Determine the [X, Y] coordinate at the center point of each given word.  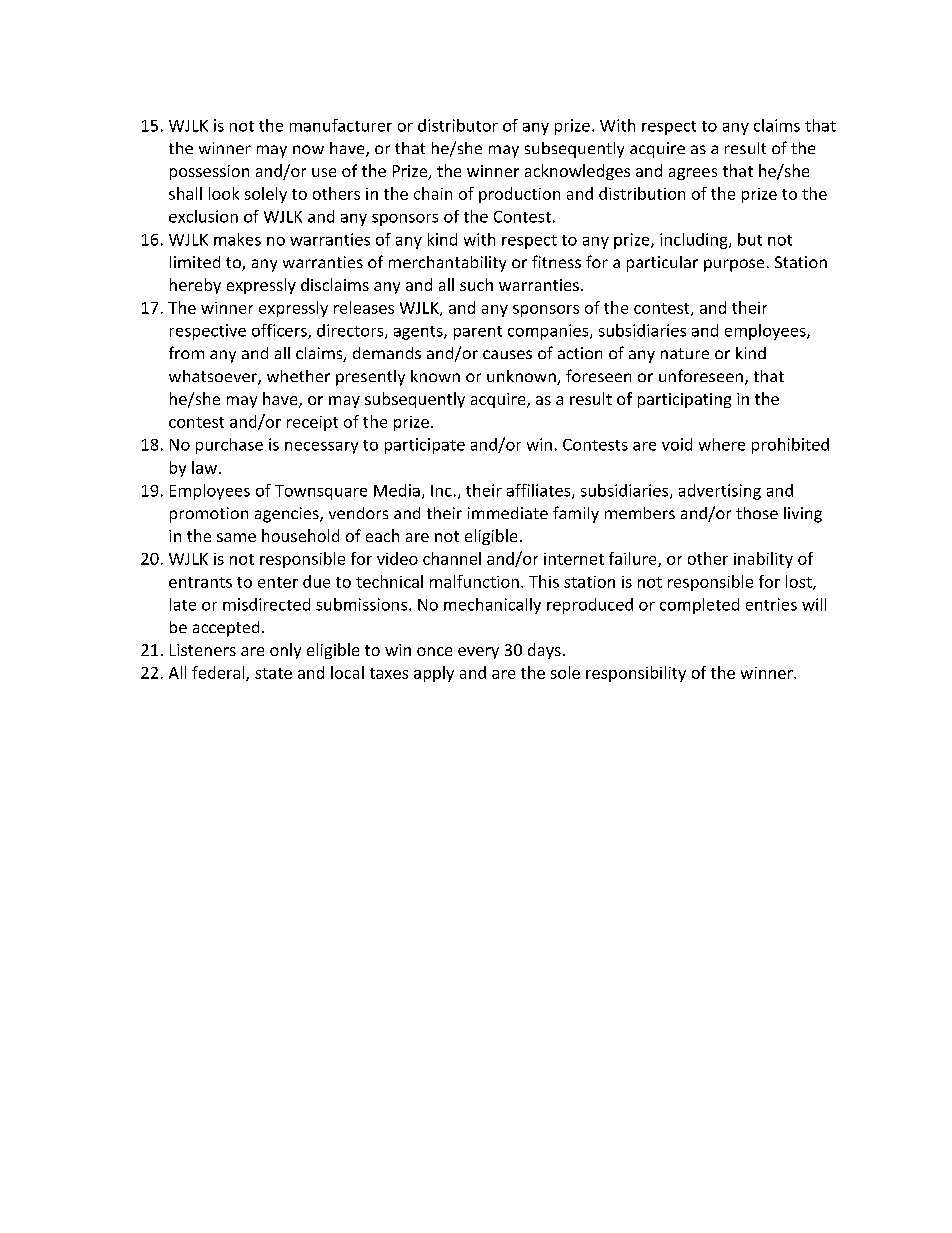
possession [209, 172]
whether [298, 376]
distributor [458, 125]
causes [507, 354]
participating [684, 400]
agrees [693, 174]
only [285, 651]
